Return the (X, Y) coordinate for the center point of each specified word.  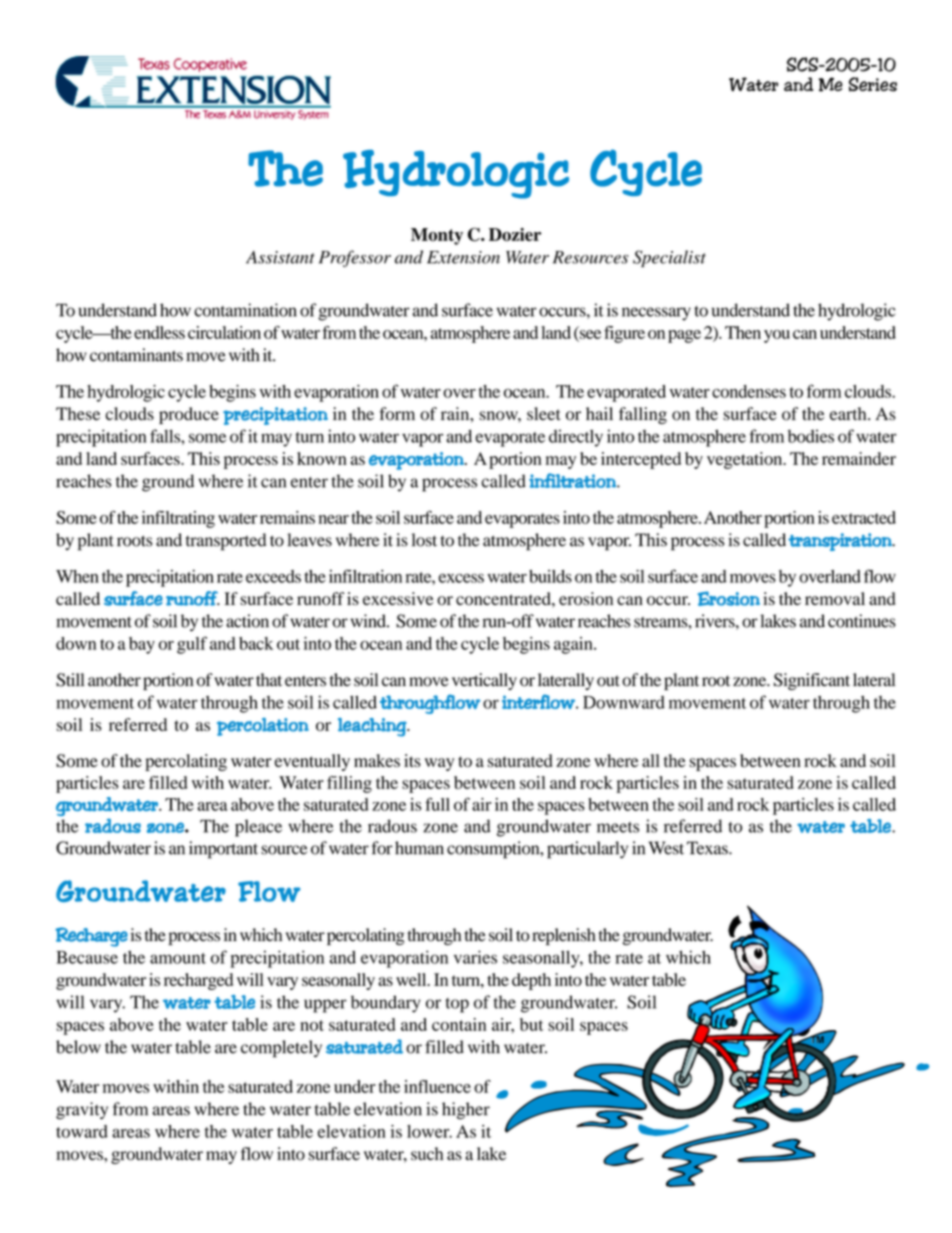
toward (82, 1131)
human (419, 848)
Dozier (515, 234)
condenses (749, 391)
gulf (192, 645)
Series (873, 84)
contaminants (136, 355)
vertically (484, 681)
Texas (708, 848)
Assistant (280, 257)
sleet (544, 414)
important (223, 850)
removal (835, 599)
